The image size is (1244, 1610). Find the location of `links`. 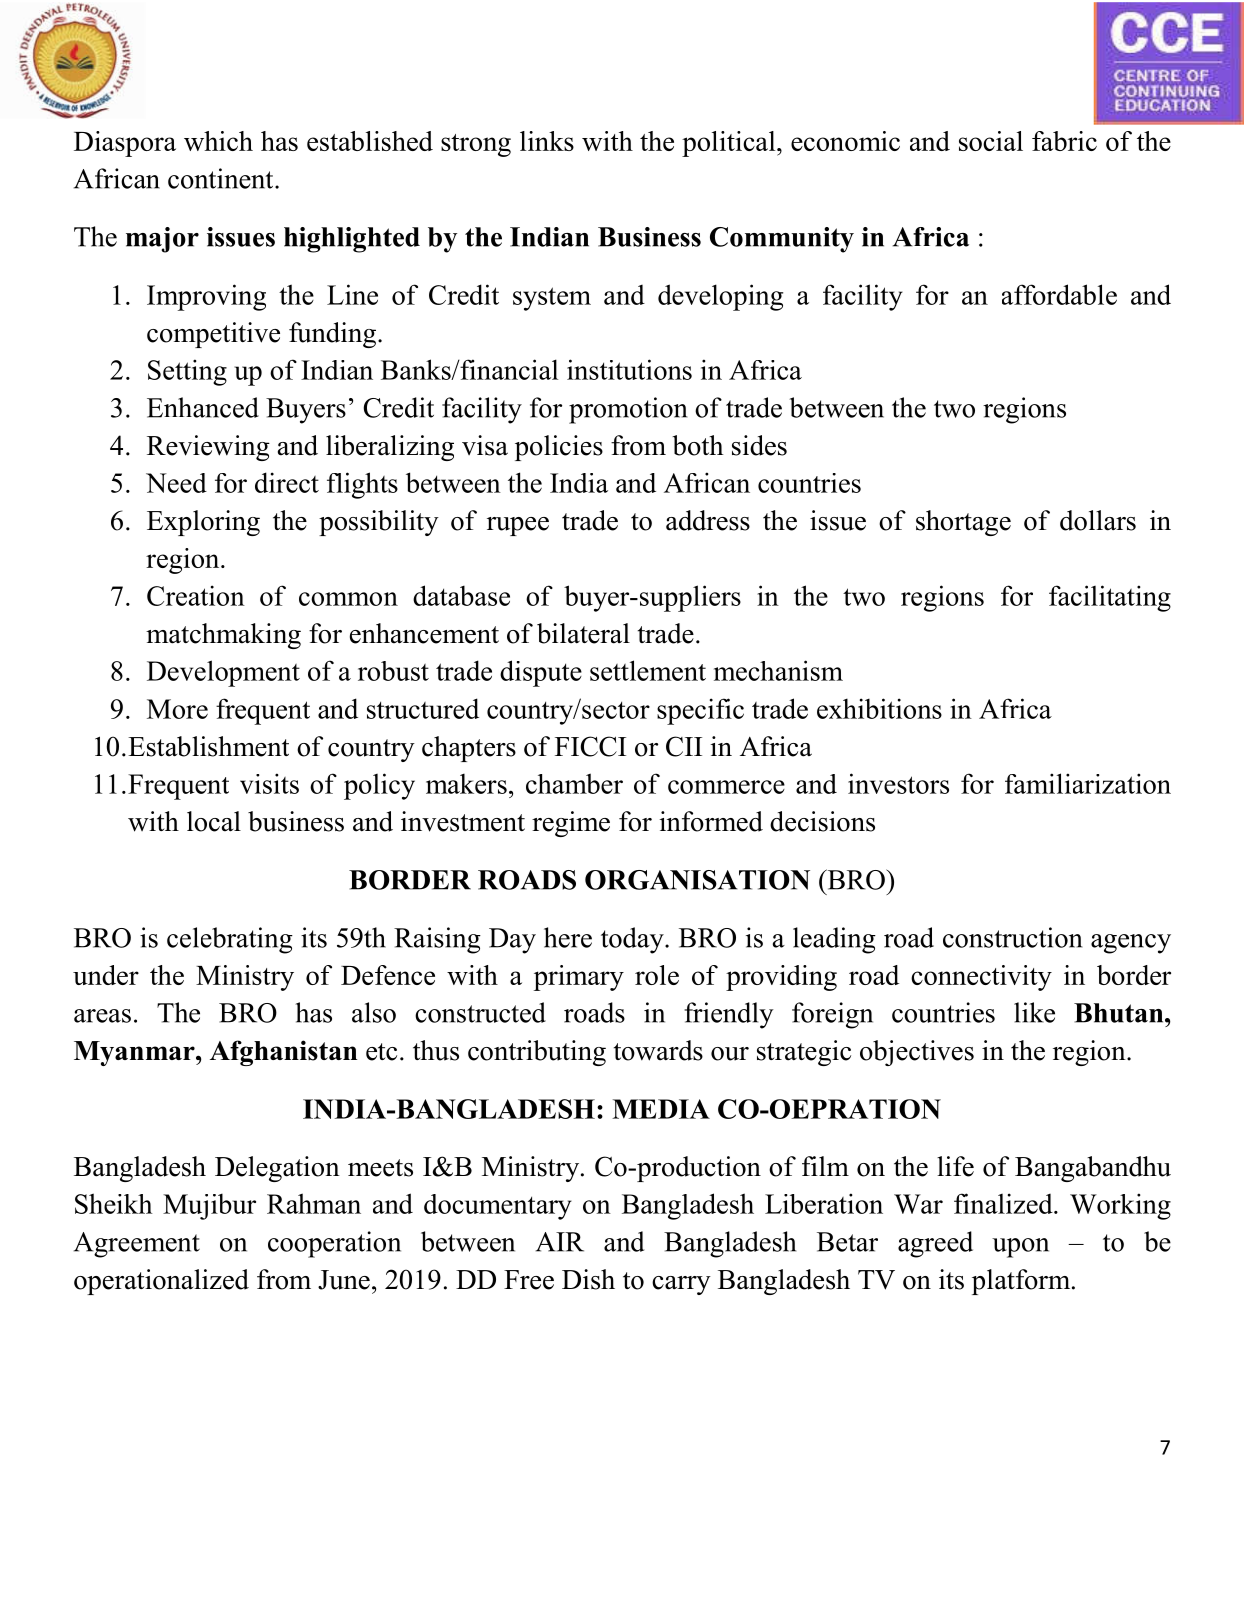

links is located at coordinates (547, 141).
